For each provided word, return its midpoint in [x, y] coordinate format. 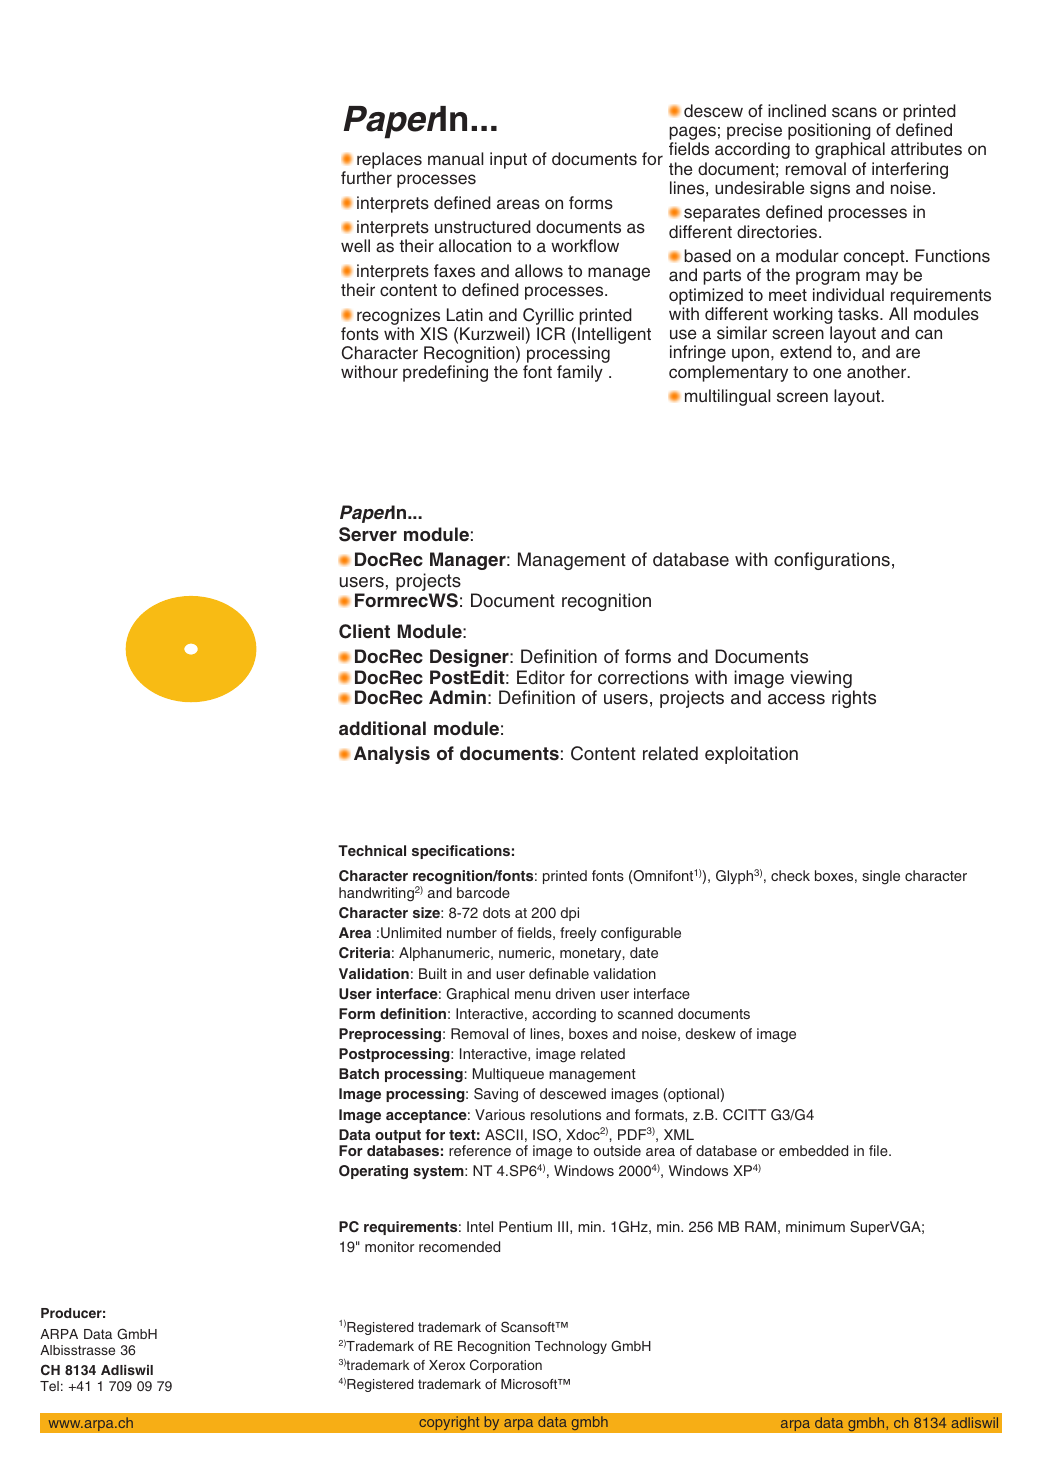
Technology [571, 1347]
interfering [910, 170]
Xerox [447, 1365]
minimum [815, 1226]
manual [455, 159]
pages [692, 134]
